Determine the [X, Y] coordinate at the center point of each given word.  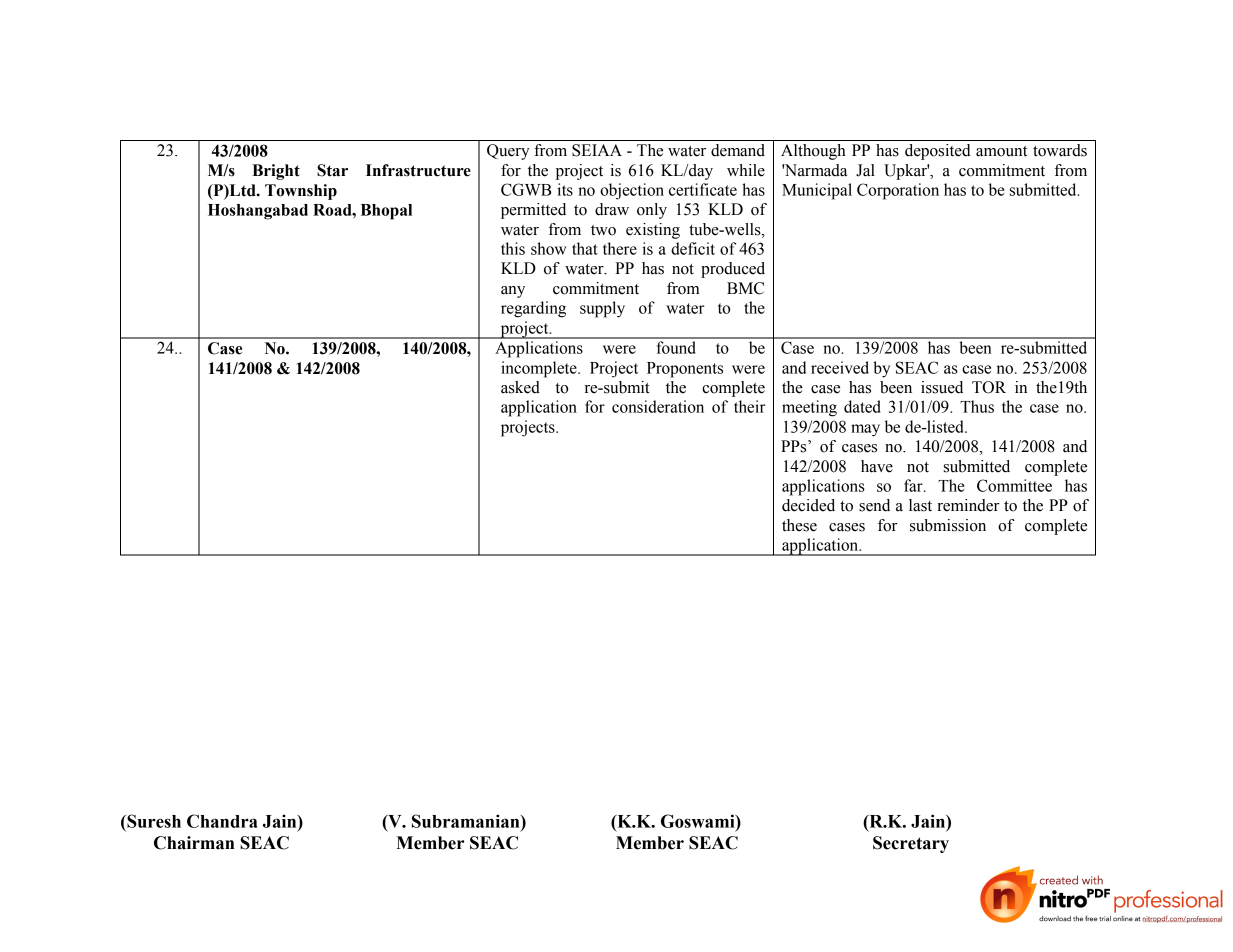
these [799, 525]
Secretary [911, 844]
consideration [658, 406]
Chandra [222, 821]
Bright [276, 172]
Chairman [194, 843]
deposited [938, 152]
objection [632, 191]
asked [520, 387]
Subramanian [467, 821]
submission [948, 525]
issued [942, 387]
